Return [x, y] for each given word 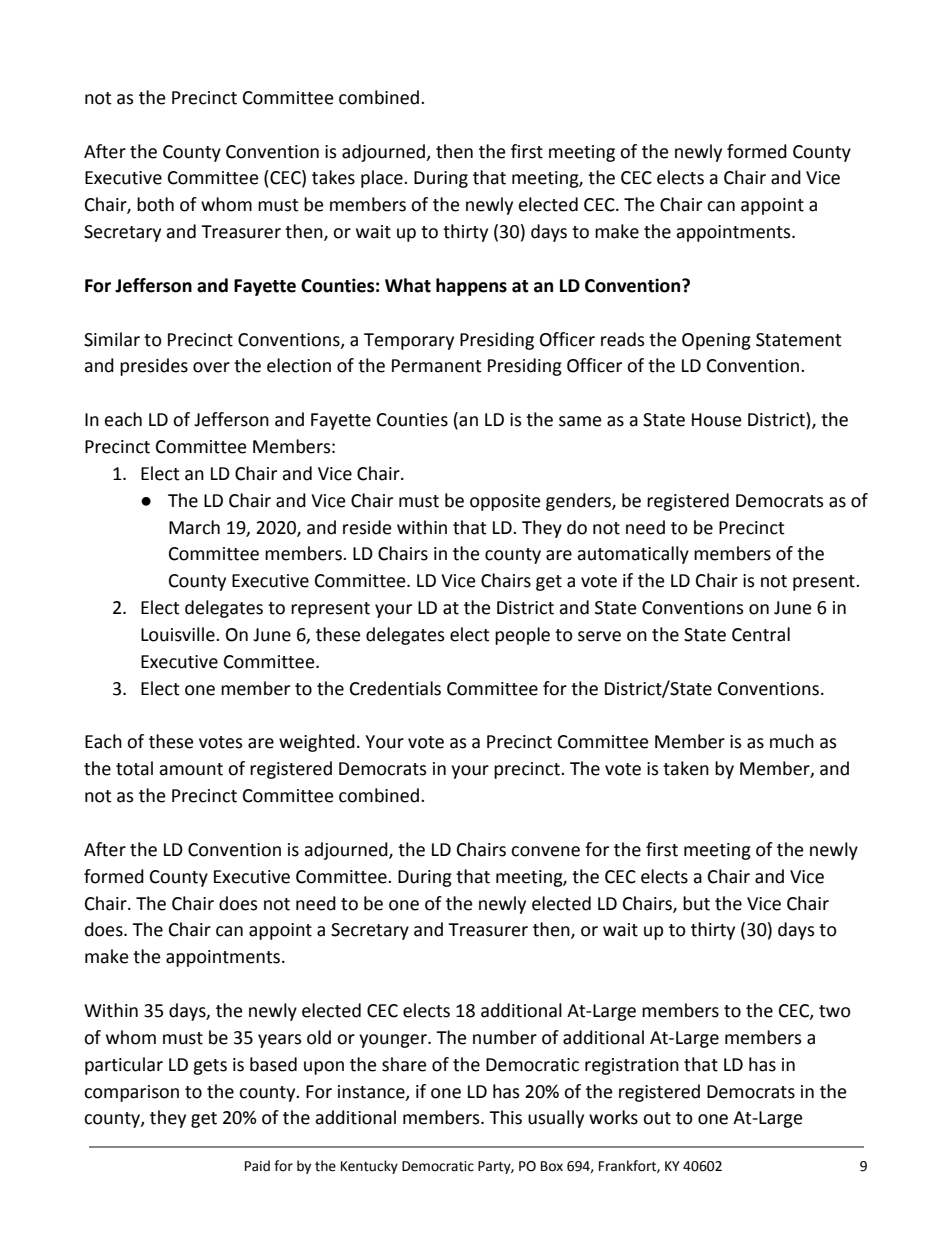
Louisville [179, 634]
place [383, 179]
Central [761, 634]
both [155, 204]
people [522, 636]
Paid [257, 1166]
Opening [716, 341]
